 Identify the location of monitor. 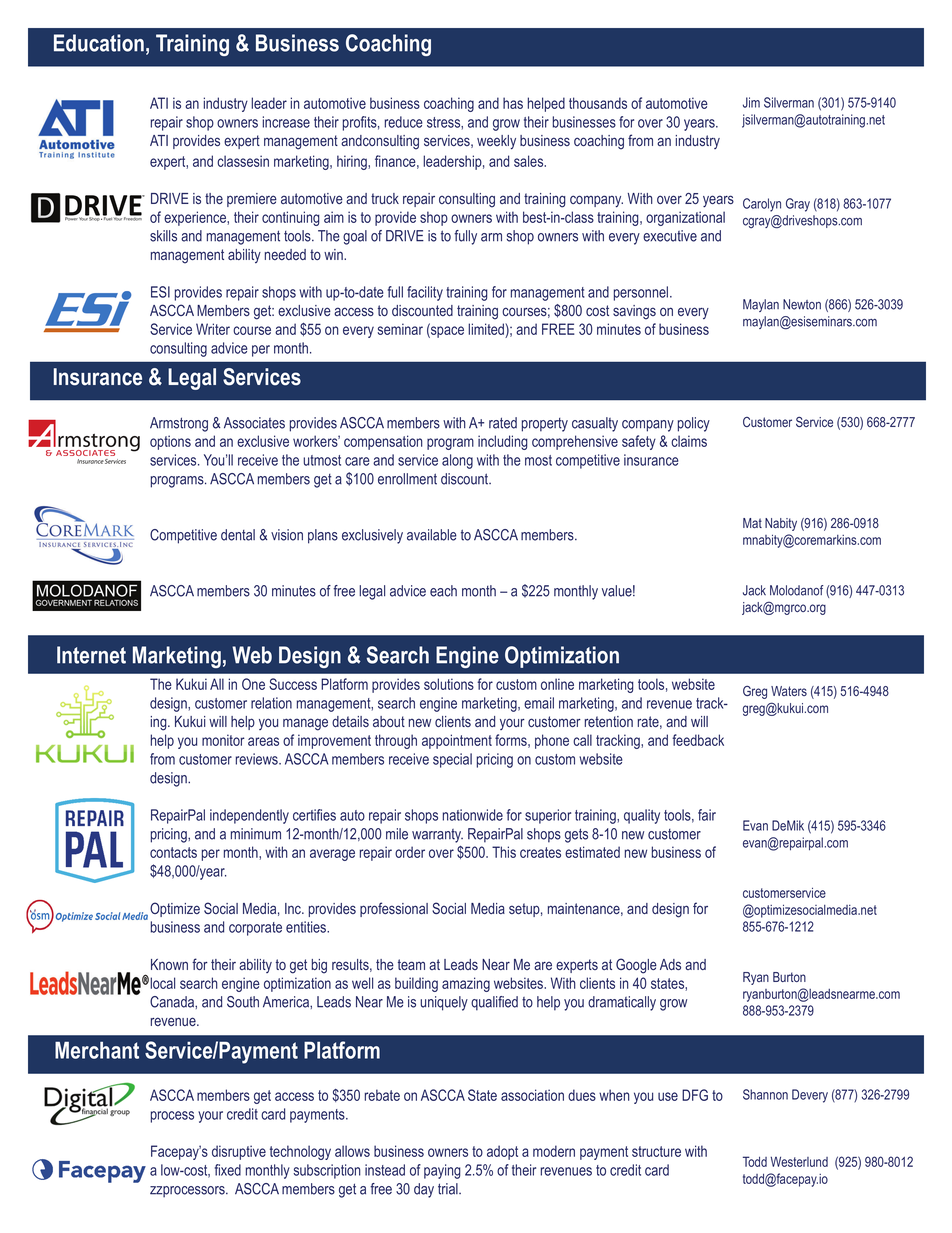
(223, 740).
